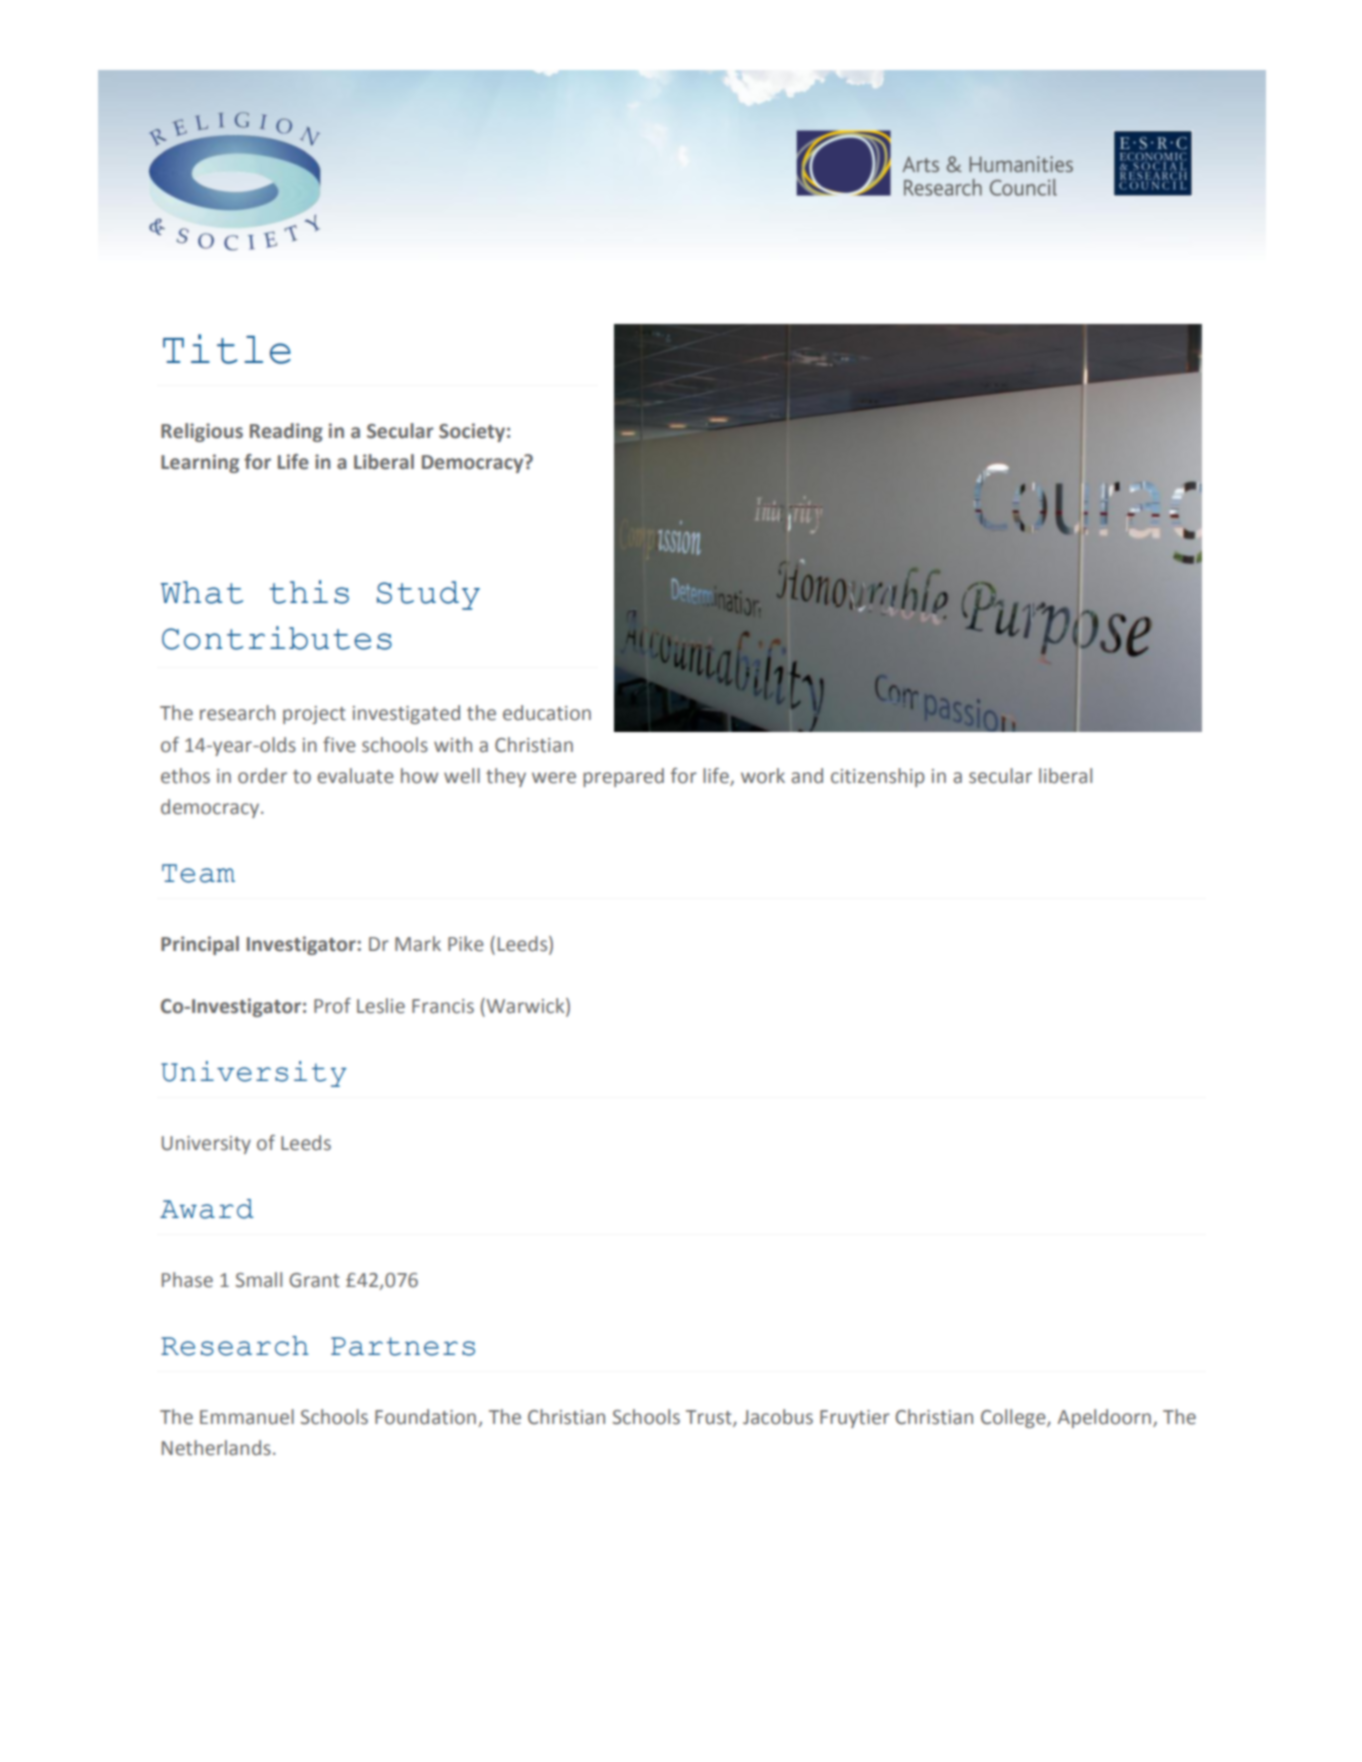 This page has height=1762, width=1362. Describe the element at coordinates (428, 595) in the page. I see `Study` at that location.
